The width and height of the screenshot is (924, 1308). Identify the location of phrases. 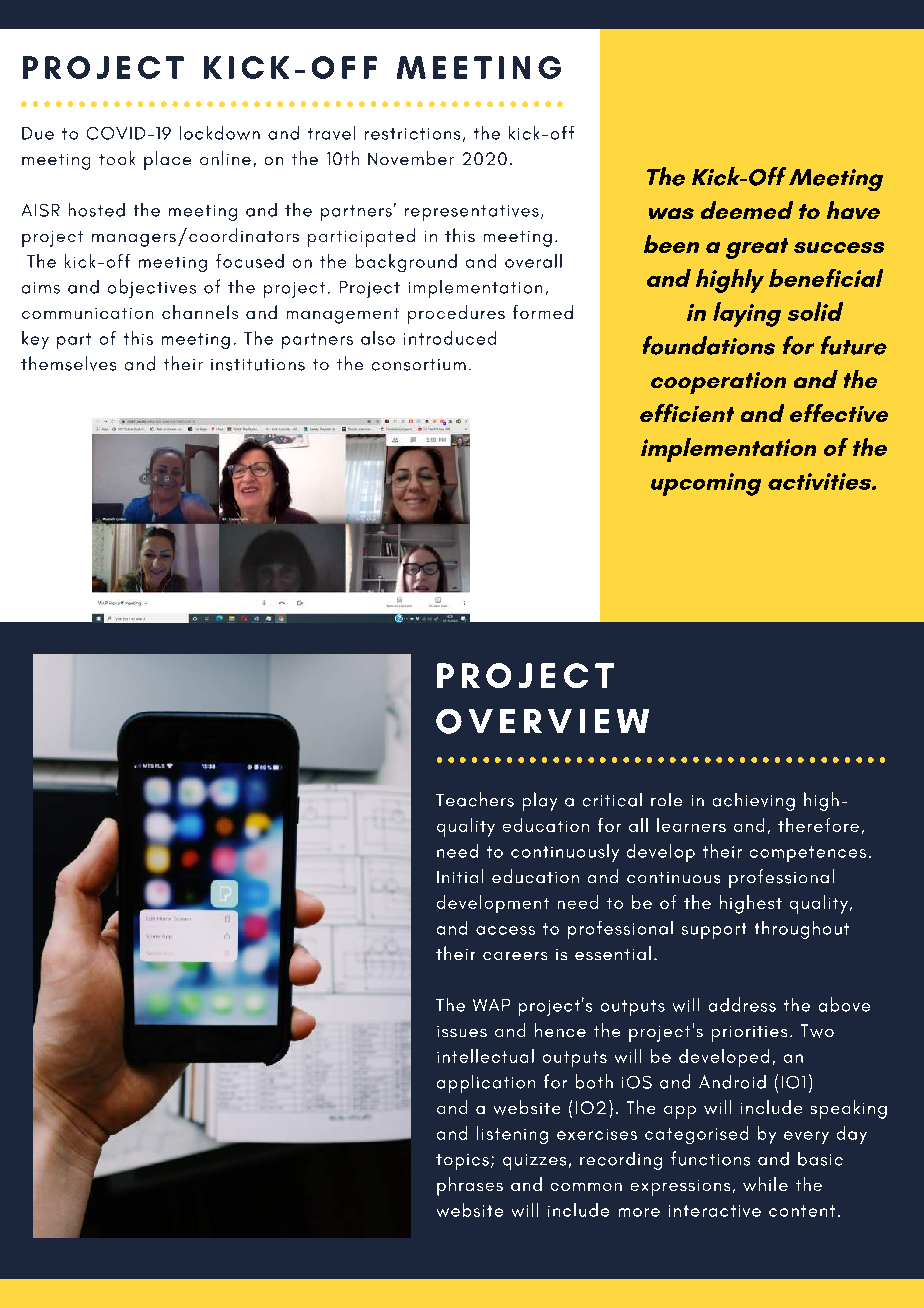
(470, 1186).
